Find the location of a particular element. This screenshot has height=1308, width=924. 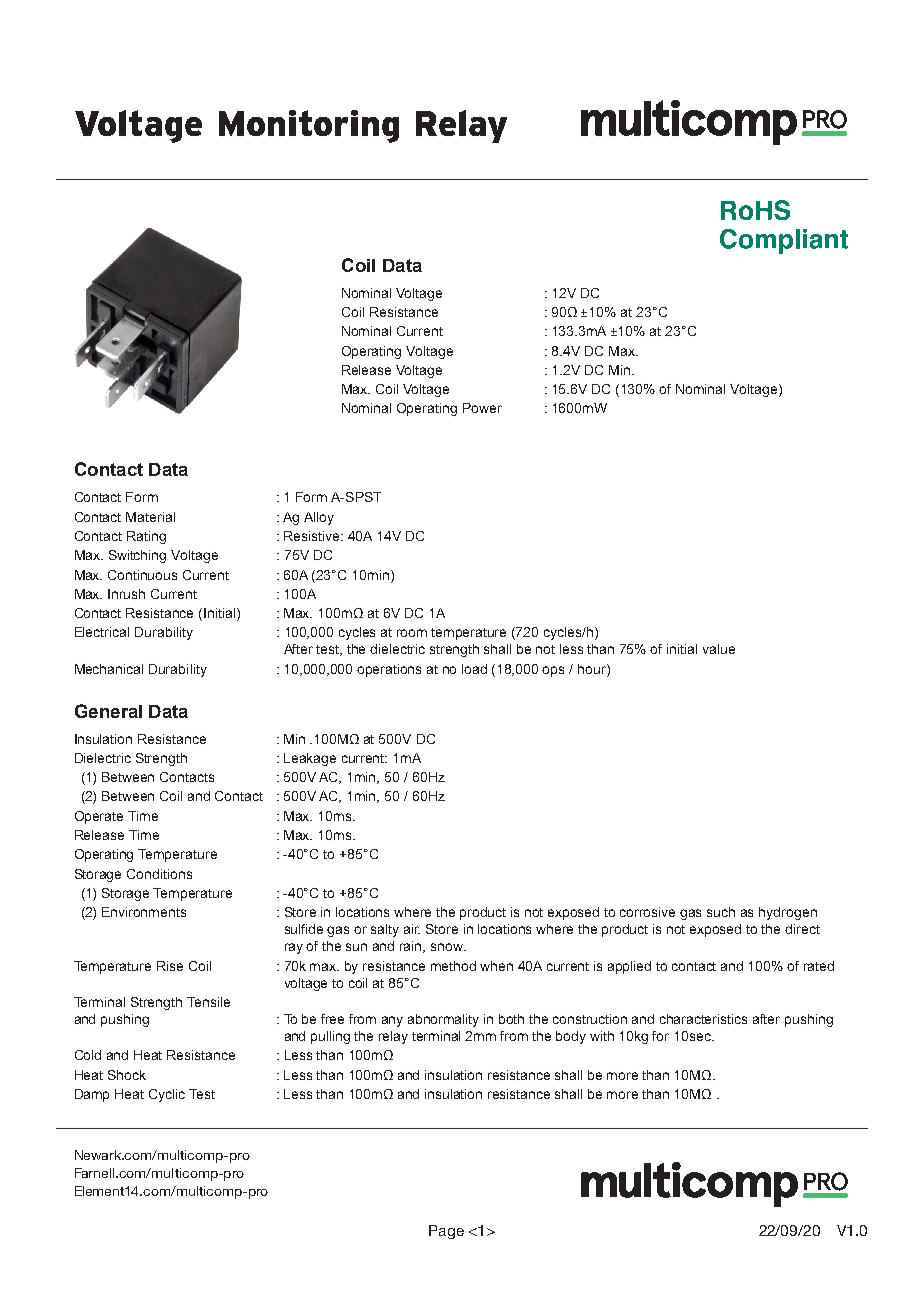

value is located at coordinates (719, 649).
